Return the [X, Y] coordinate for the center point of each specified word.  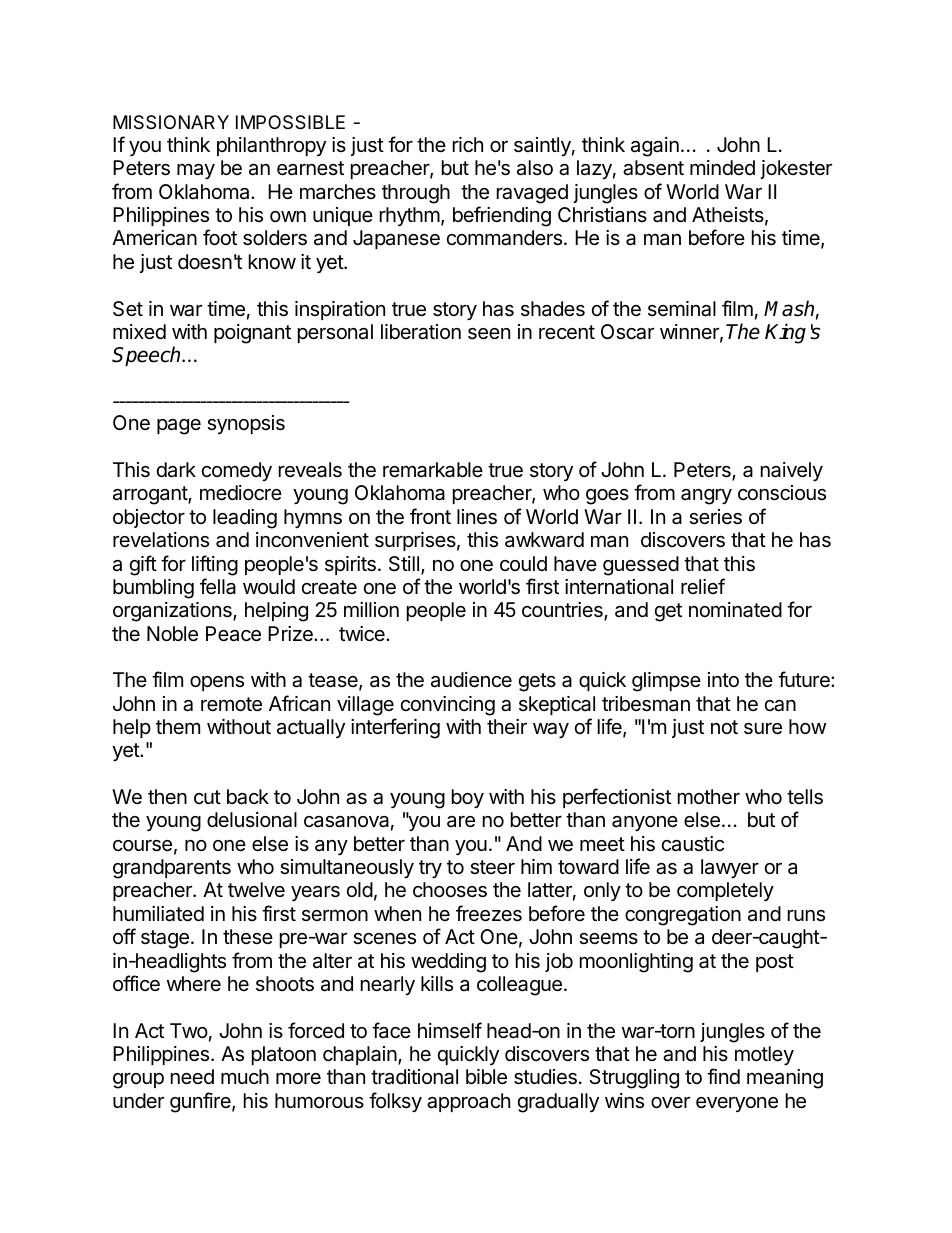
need [192, 1076]
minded [722, 167]
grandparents [172, 869]
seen [489, 334]
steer [492, 867]
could [523, 563]
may [196, 171]
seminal [682, 309]
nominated [735, 610]
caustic [693, 844]
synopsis [246, 424]
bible [486, 1077]
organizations [173, 612]
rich [468, 145]
